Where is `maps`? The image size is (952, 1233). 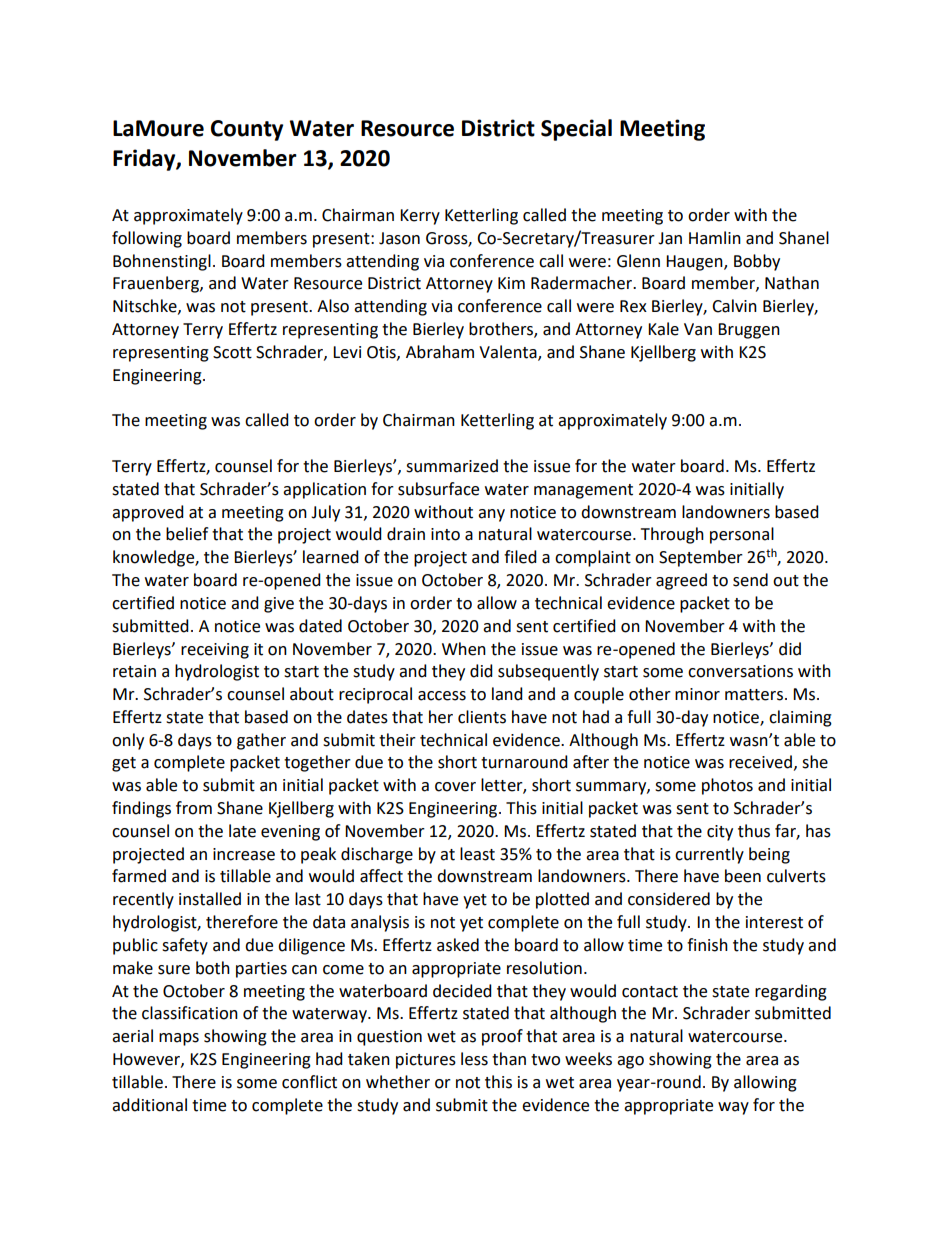
maps is located at coordinates (179, 1039).
